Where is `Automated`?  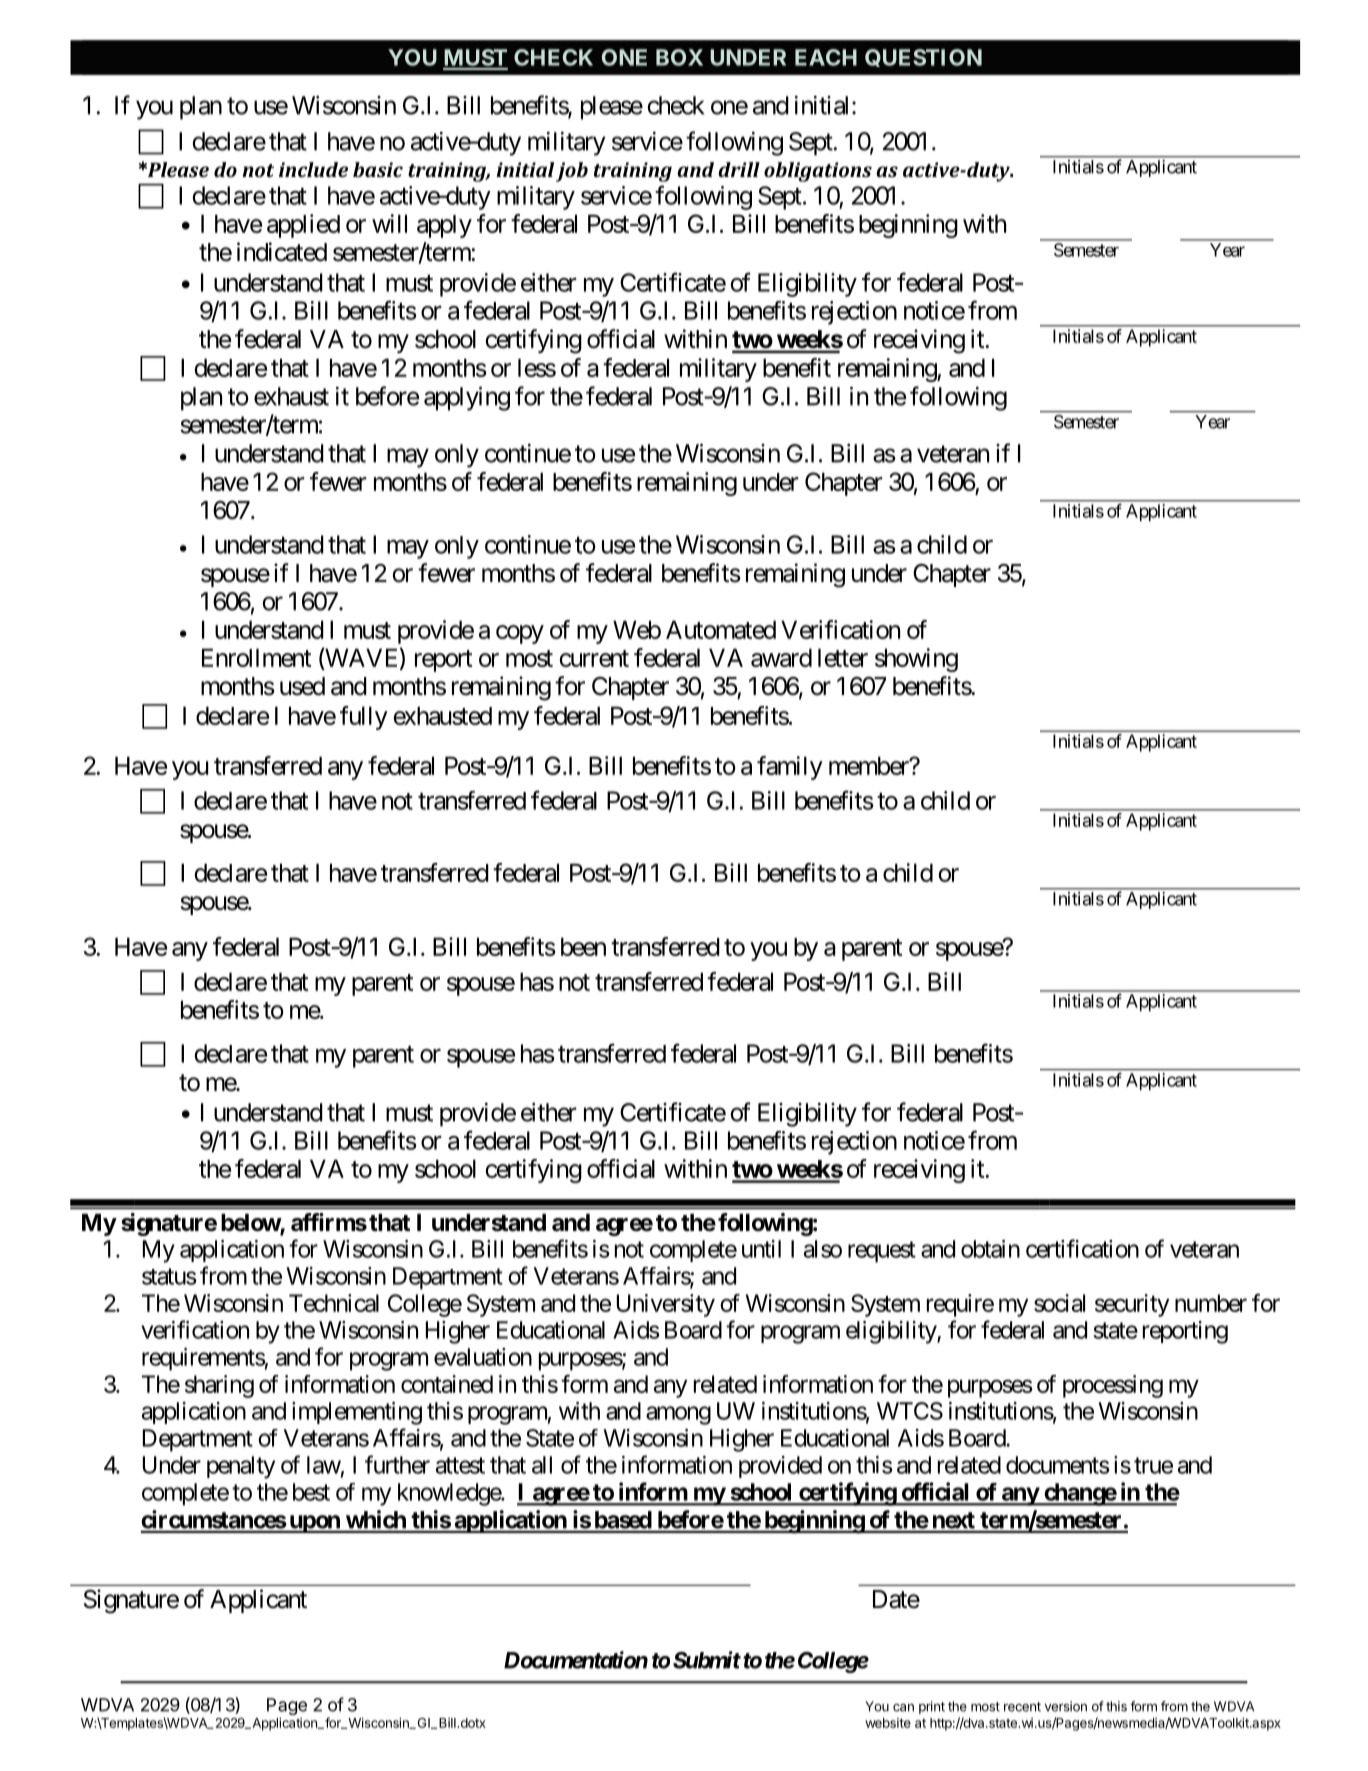
Automated is located at coordinates (721, 629).
